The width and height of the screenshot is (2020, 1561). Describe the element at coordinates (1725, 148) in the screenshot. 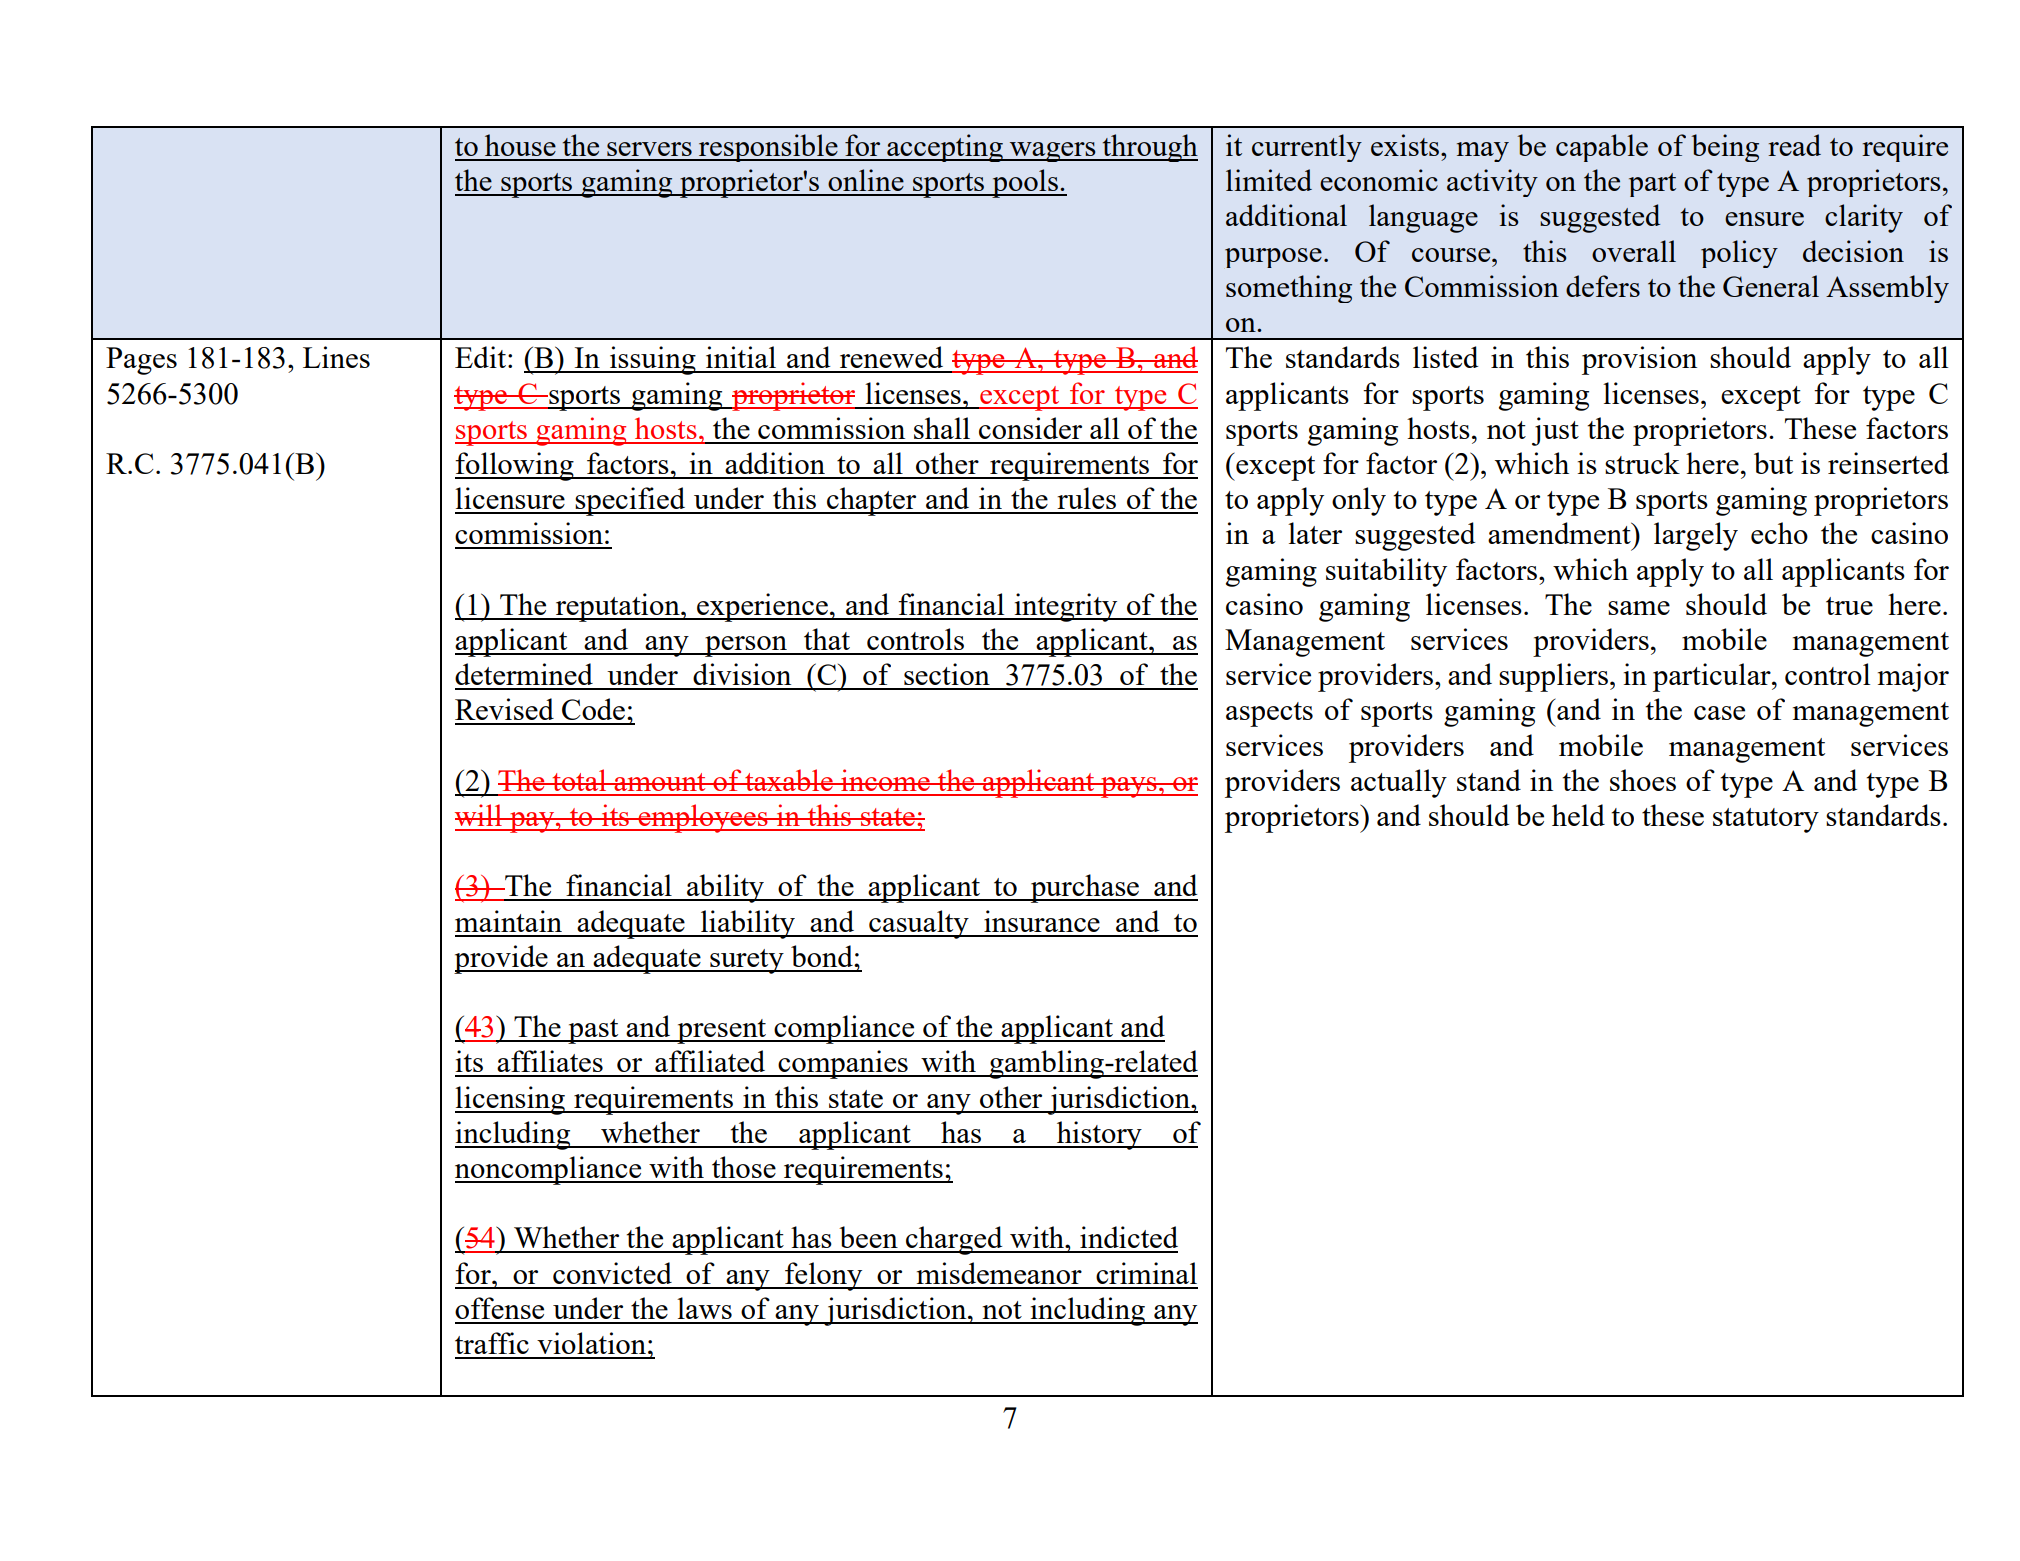

I see `being` at that location.
